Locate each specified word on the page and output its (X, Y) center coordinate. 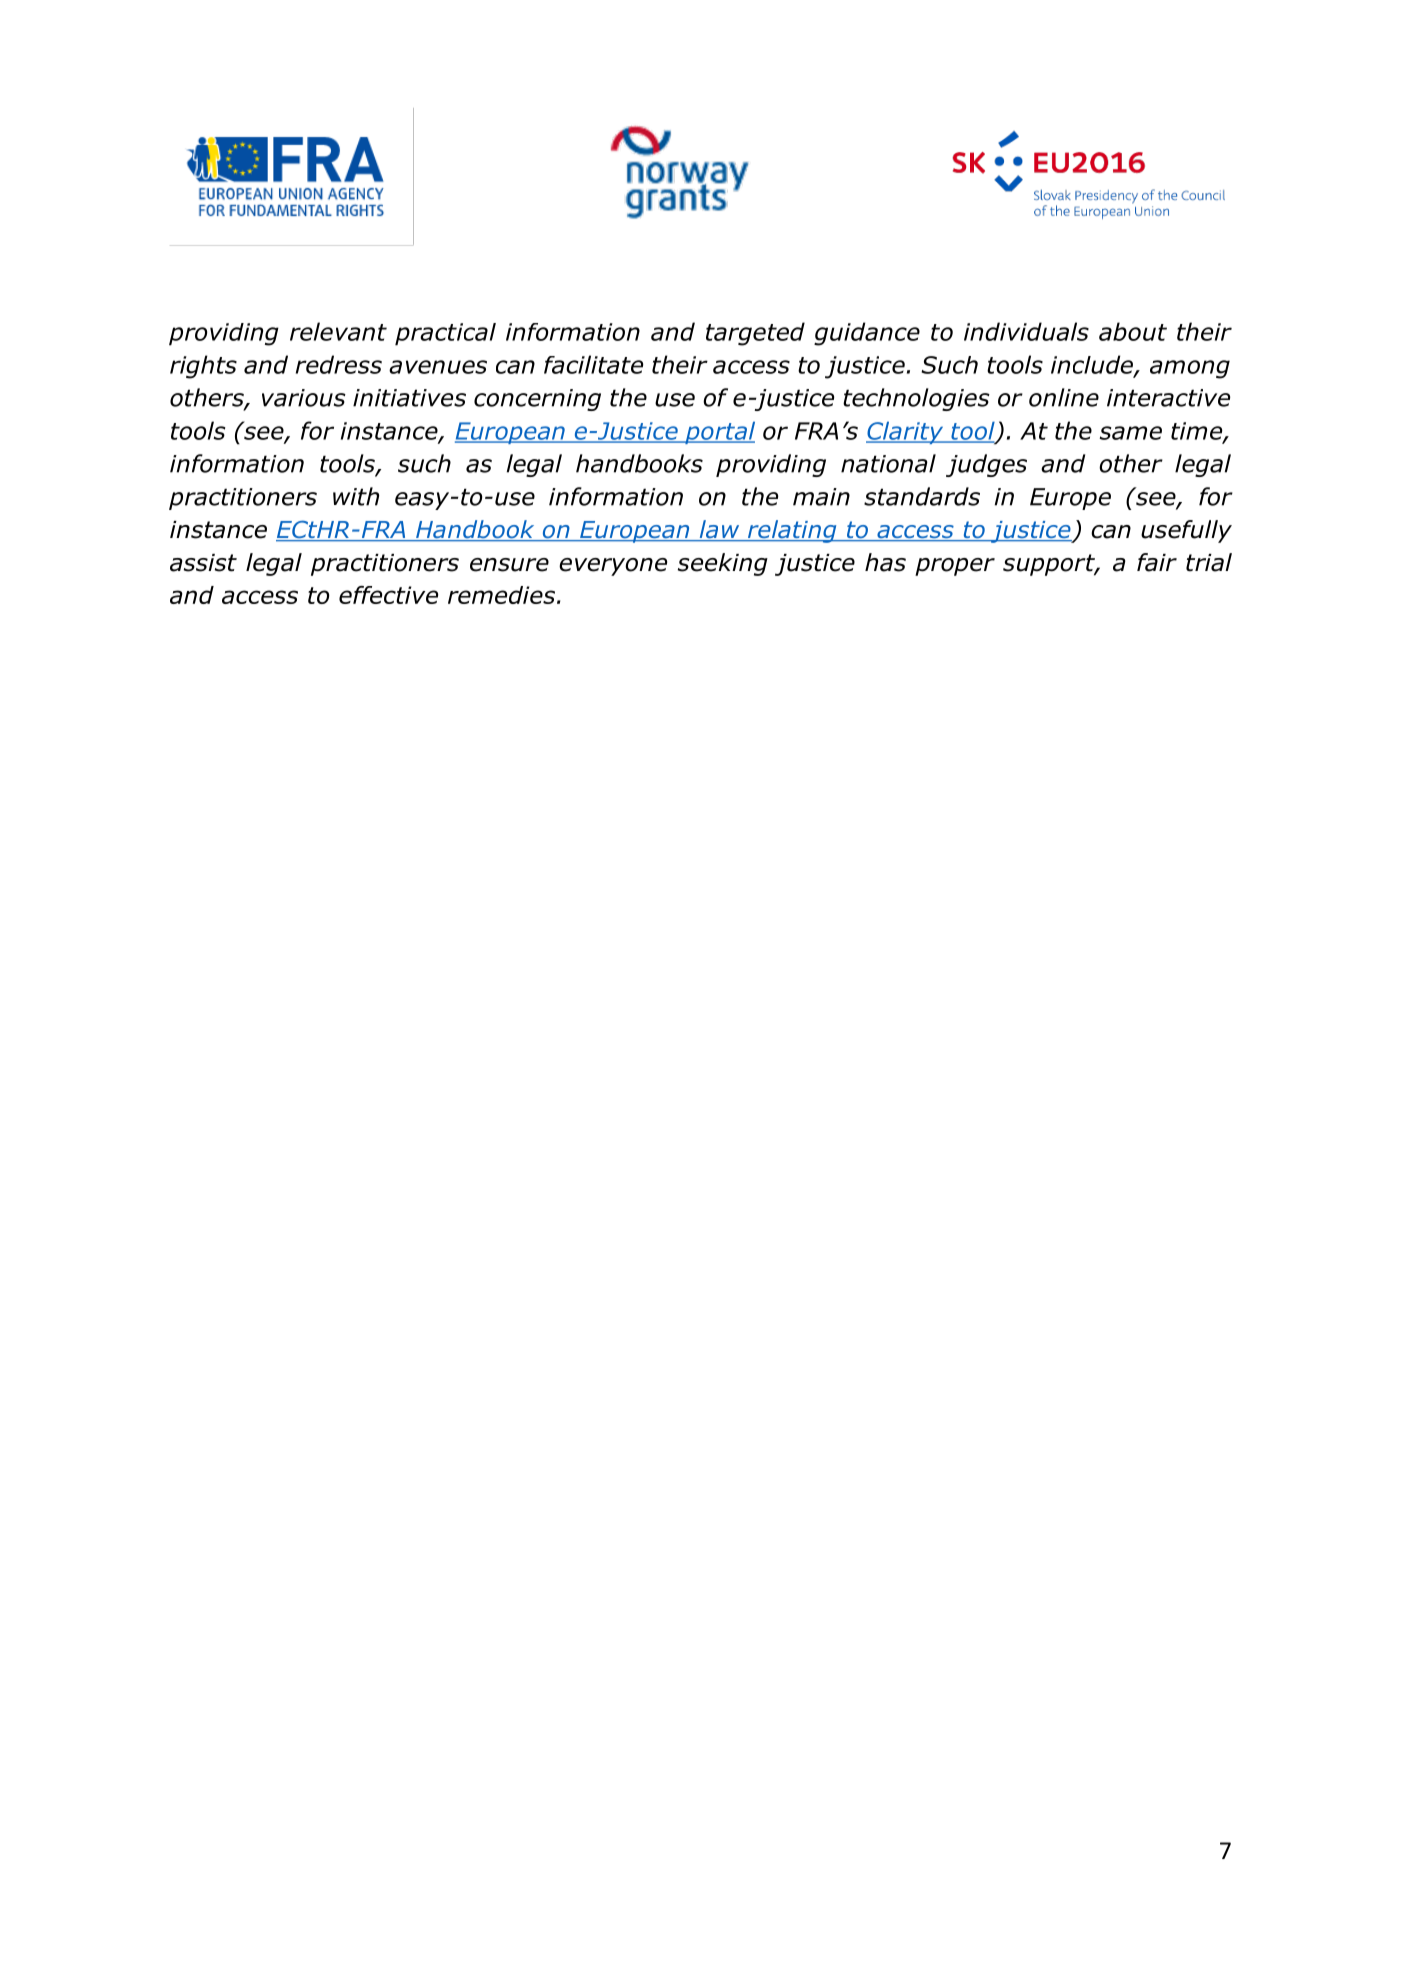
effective (388, 595)
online (1064, 397)
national (888, 463)
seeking (723, 564)
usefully (1186, 531)
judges (986, 465)
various (304, 398)
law (719, 530)
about (1133, 331)
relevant (338, 331)
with (356, 496)
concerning (537, 400)
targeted (755, 334)
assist (203, 563)
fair (1157, 562)
